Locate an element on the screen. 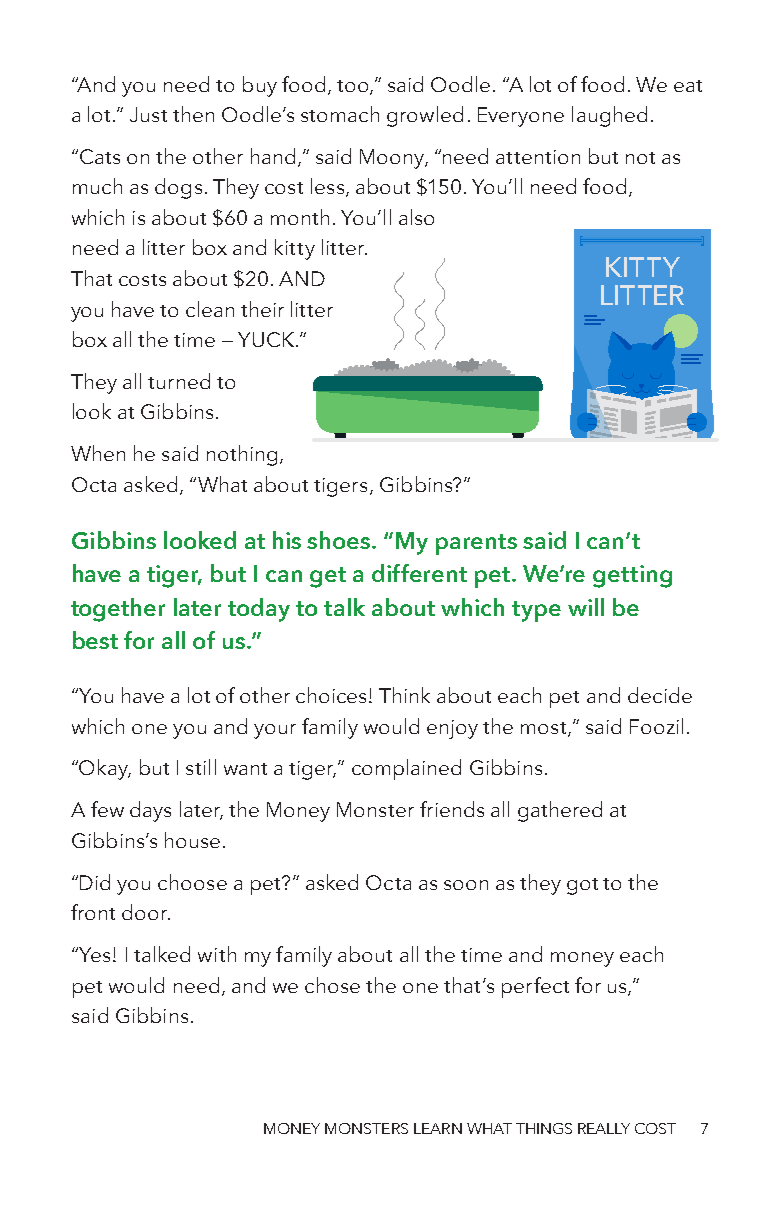 This screenshot has height=1205, width=780. different is located at coordinates (419, 573).
